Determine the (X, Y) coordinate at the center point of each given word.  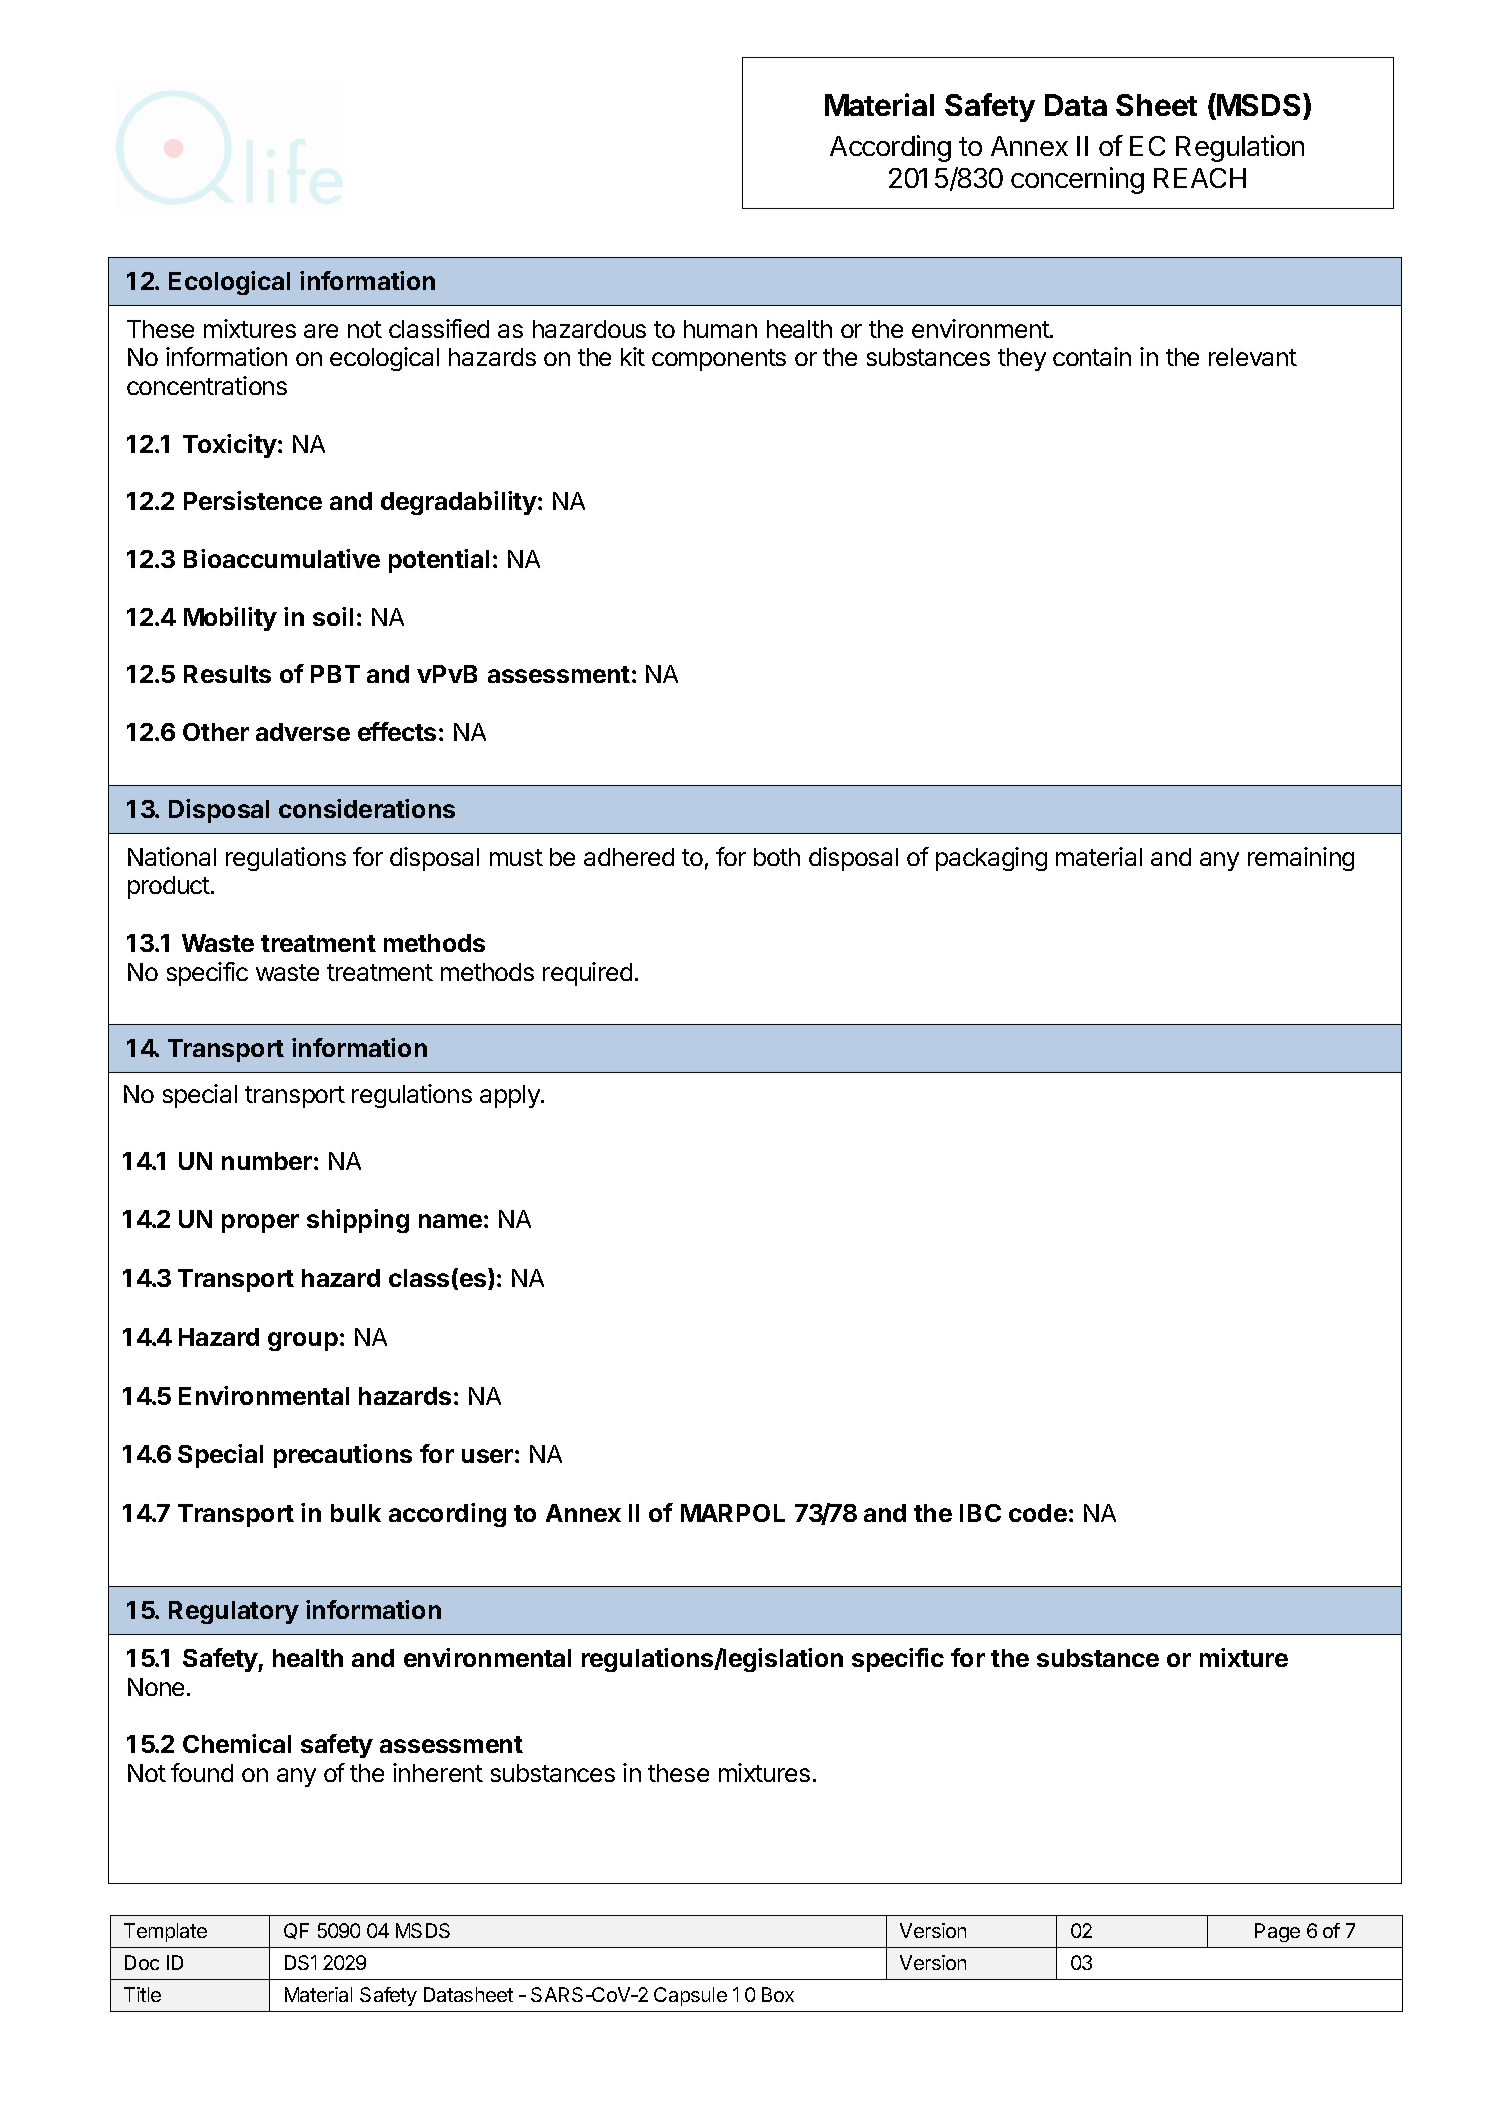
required (587, 974)
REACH (1200, 178)
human (720, 329)
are (321, 331)
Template (165, 1932)
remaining (1301, 859)
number (267, 1161)
